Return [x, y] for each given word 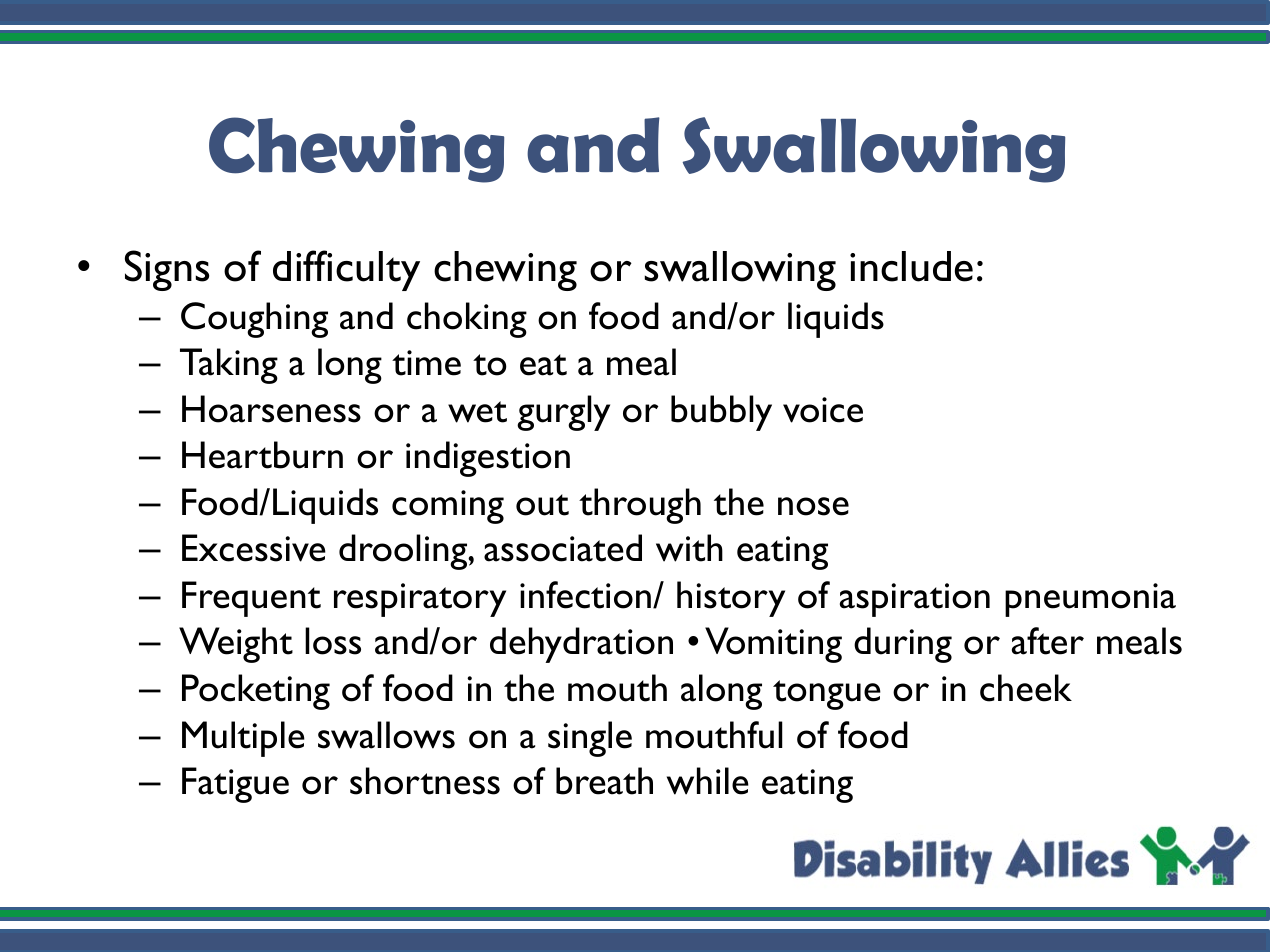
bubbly [721, 413]
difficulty [346, 270]
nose [813, 506]
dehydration [581, 645]
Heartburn [262, 455]
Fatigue [235, 785]
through [640, 506]
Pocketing [256, 692]
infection [585, 595]
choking [467, 320]
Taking [229, 366]
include [911, 266]
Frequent [251, 599]
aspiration [915, 600]
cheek [1026, 688]
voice [823, 410]
